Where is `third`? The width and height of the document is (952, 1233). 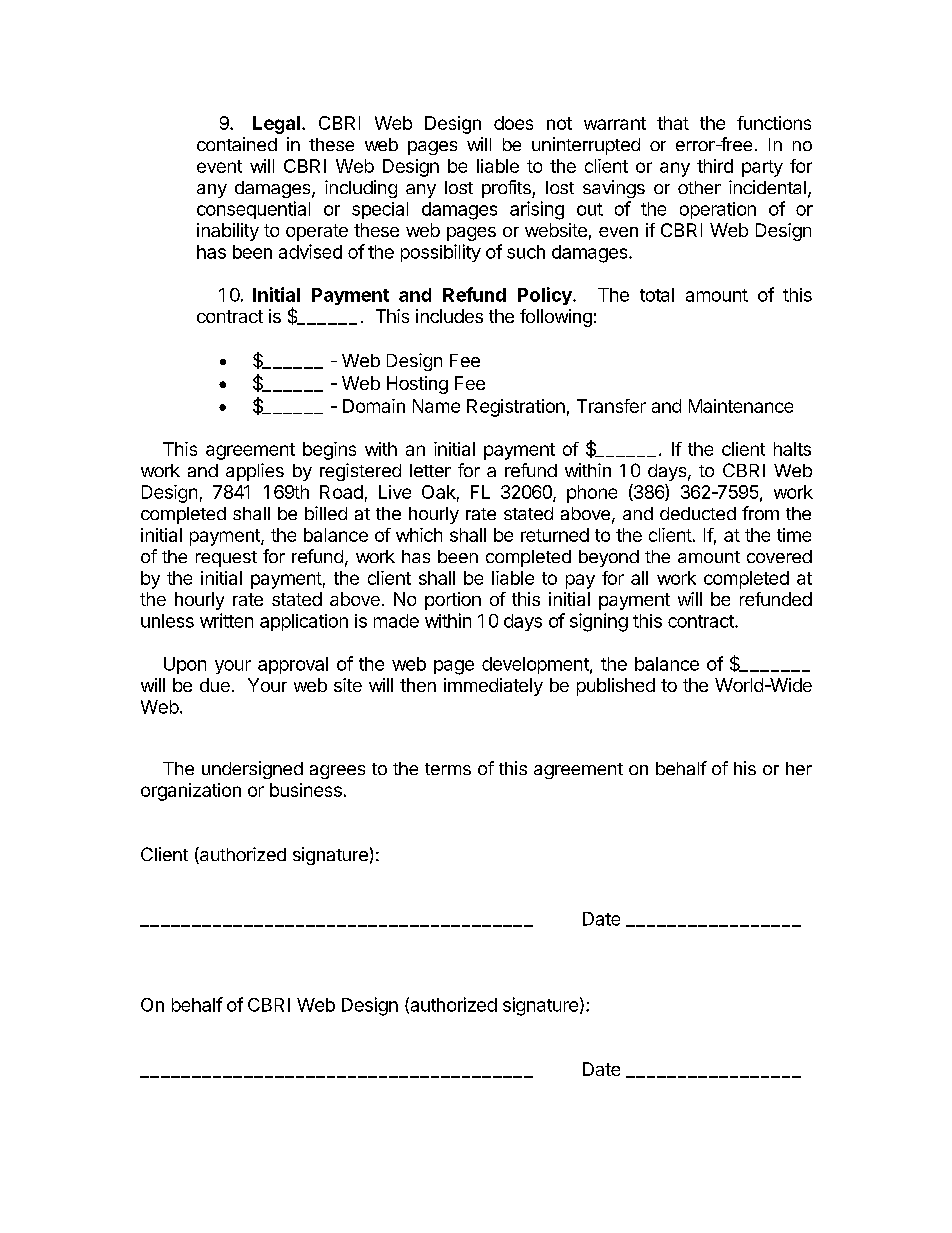
third is located at coordinates (715, 166).
